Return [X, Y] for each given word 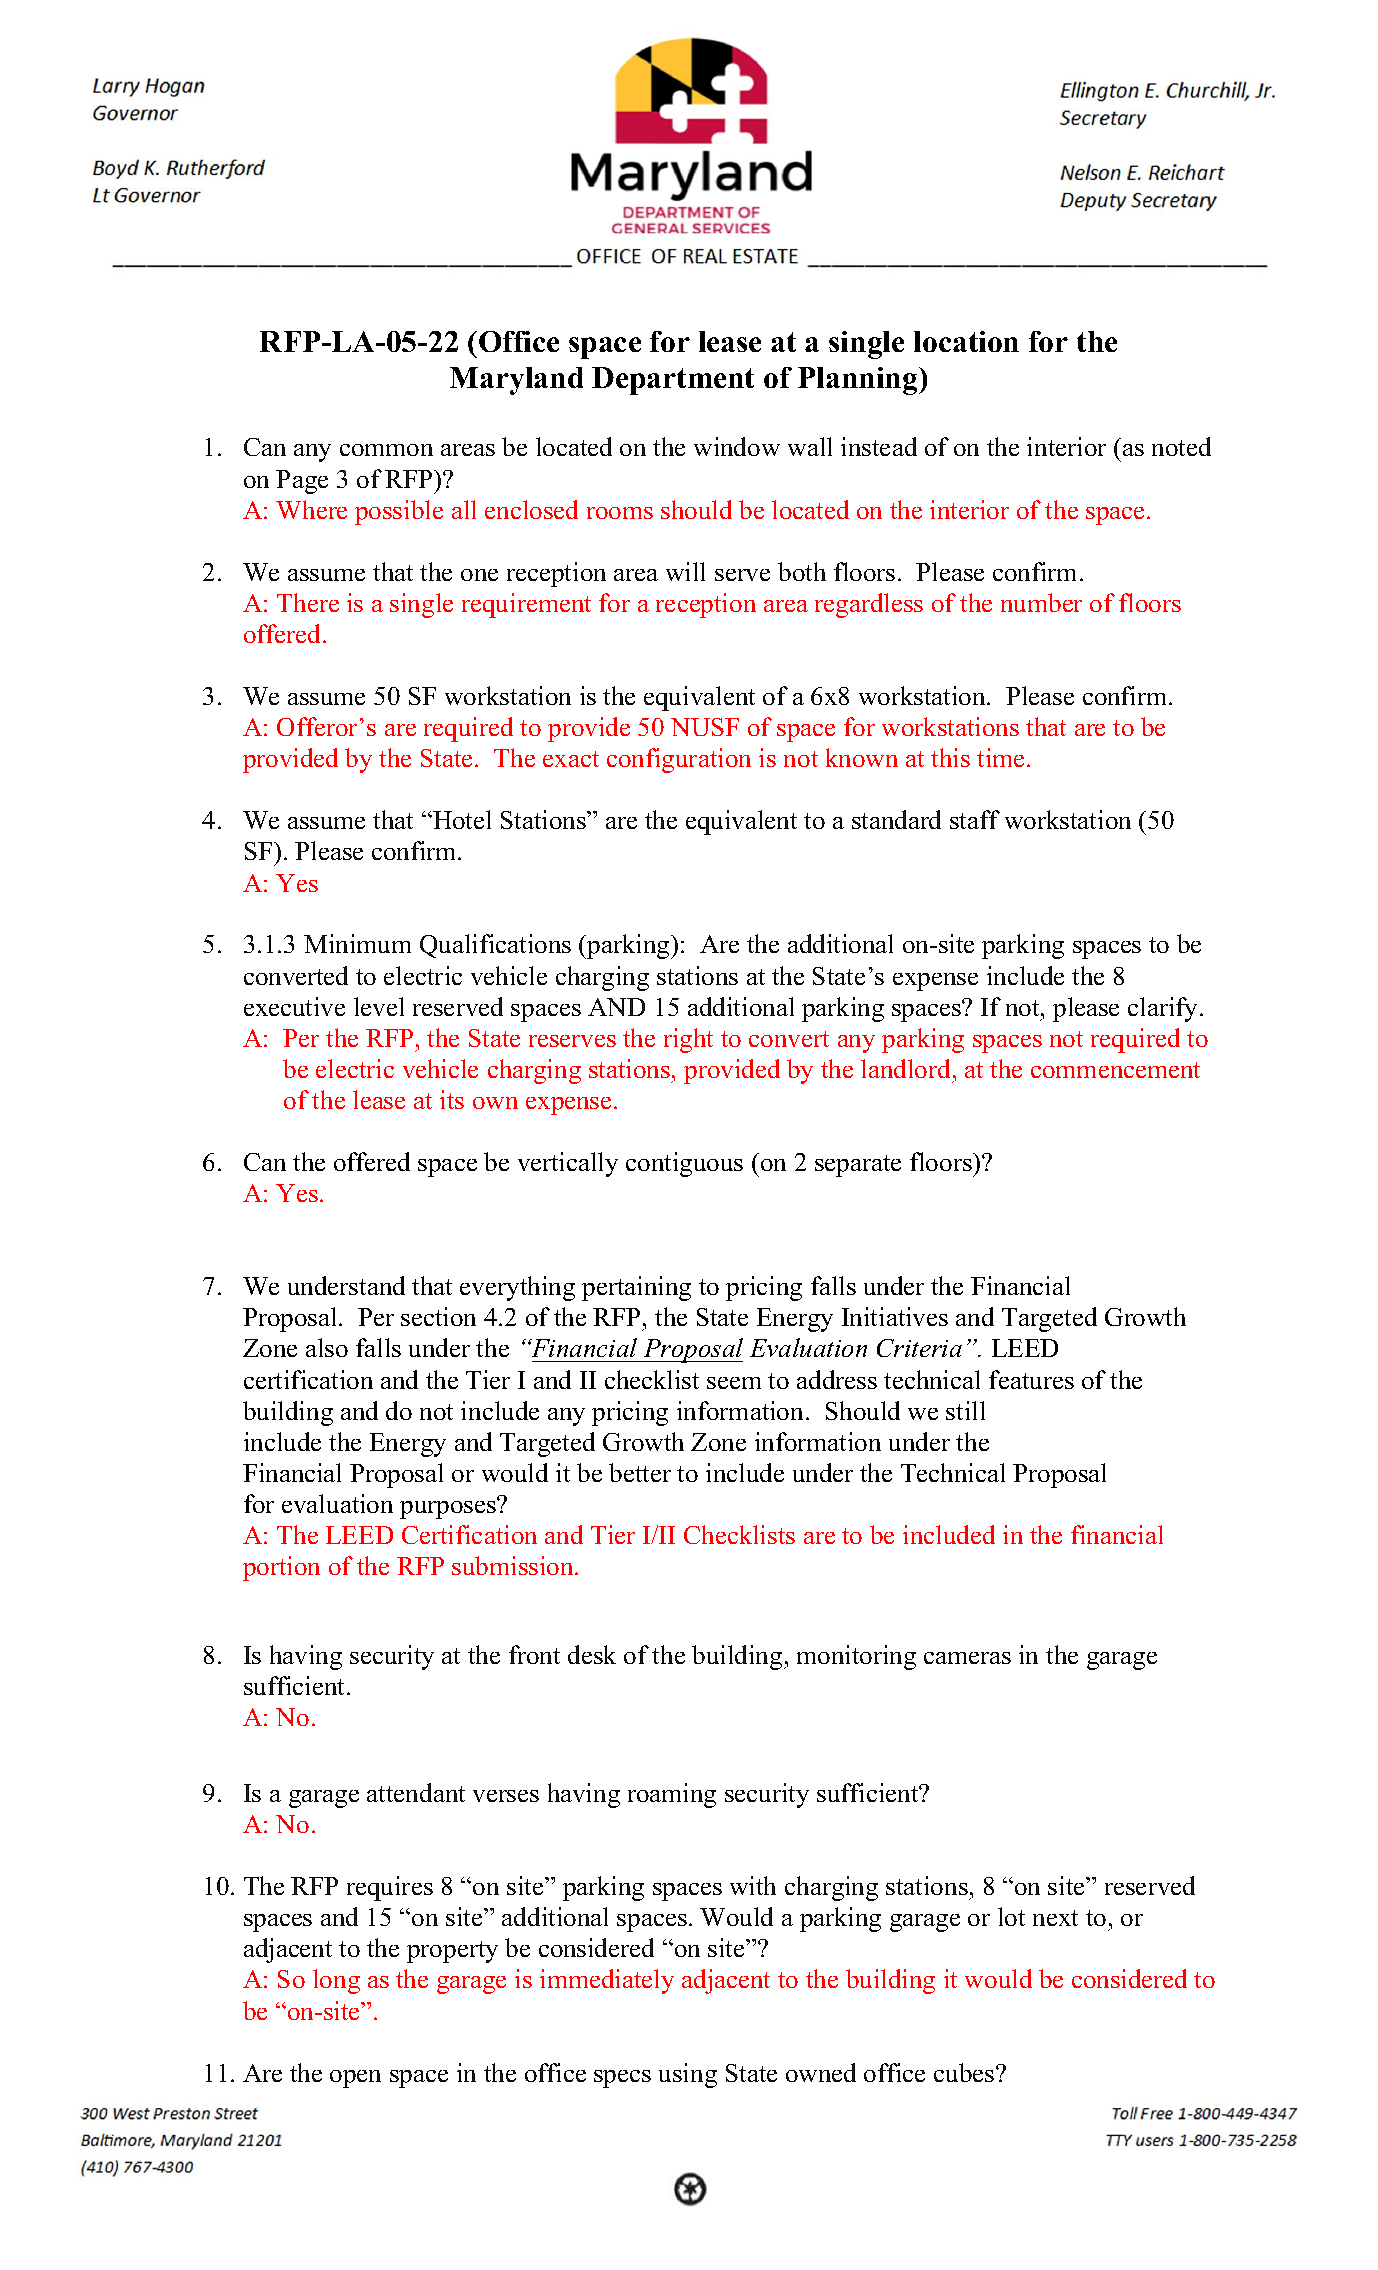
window [737, 446]
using [688, 2075]
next [1055, 1918]
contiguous [684, 1164]
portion [281, 1568]
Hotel [461, 819]
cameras [967, 1658]
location [966, 341]
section [438, 1316]
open [355, 2079]
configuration [679, 760]
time [1002, 757]
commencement [1115, 1070]
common [386, 450]
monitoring [856, 1657]
